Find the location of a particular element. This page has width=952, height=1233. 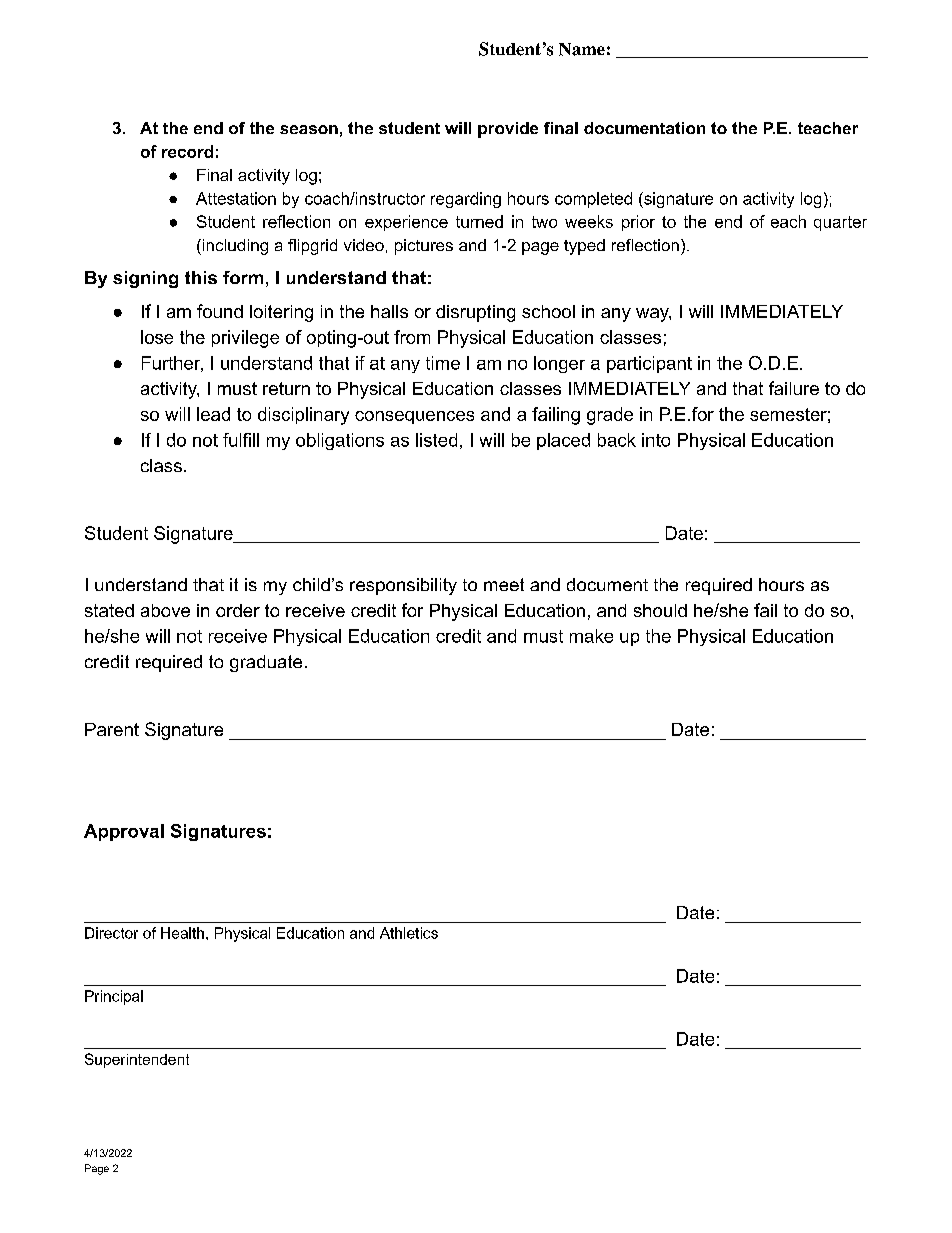

make is located at coordinates (591, 636).
